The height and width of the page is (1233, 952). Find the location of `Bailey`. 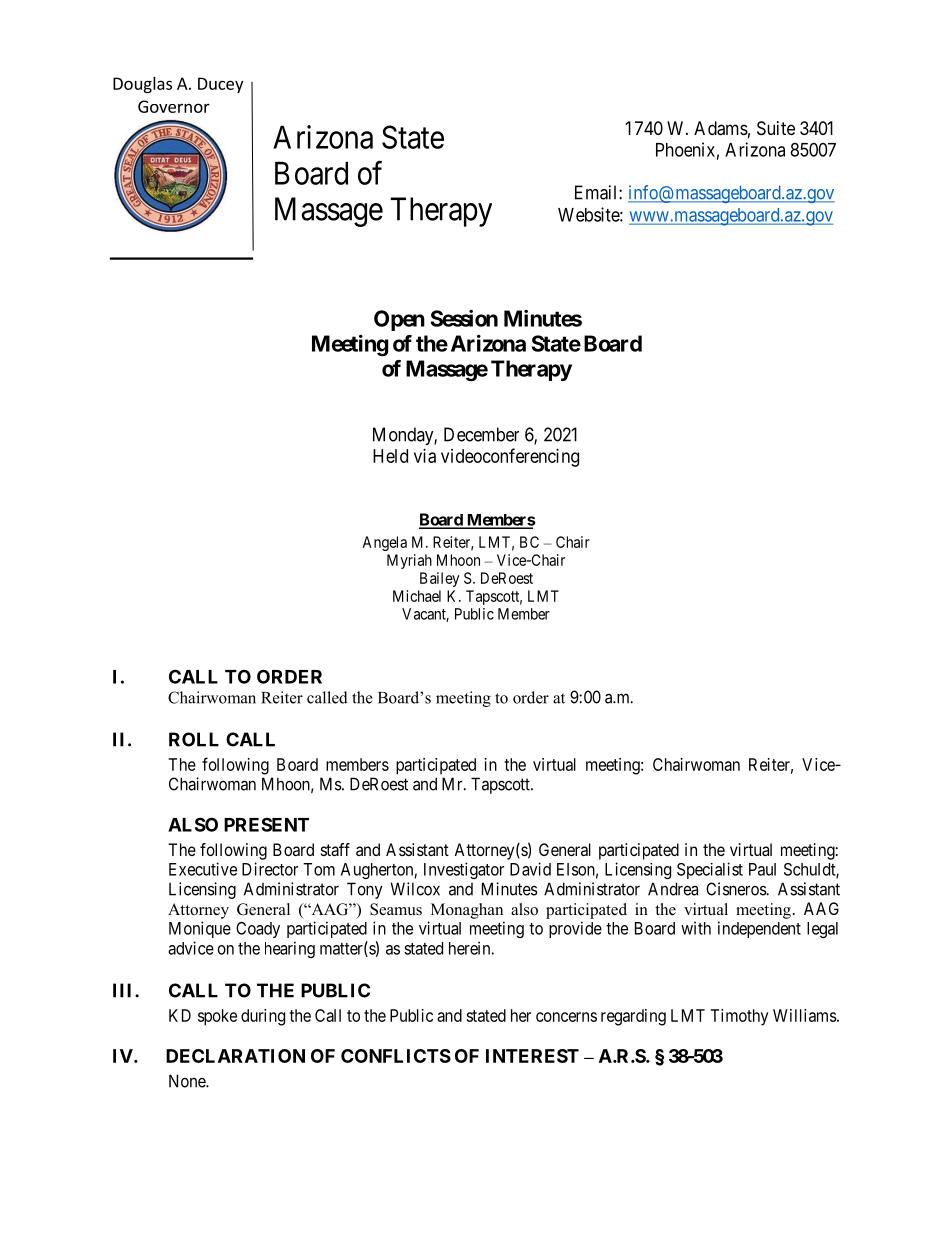

Bailey is located at coordinates (439, 579).
